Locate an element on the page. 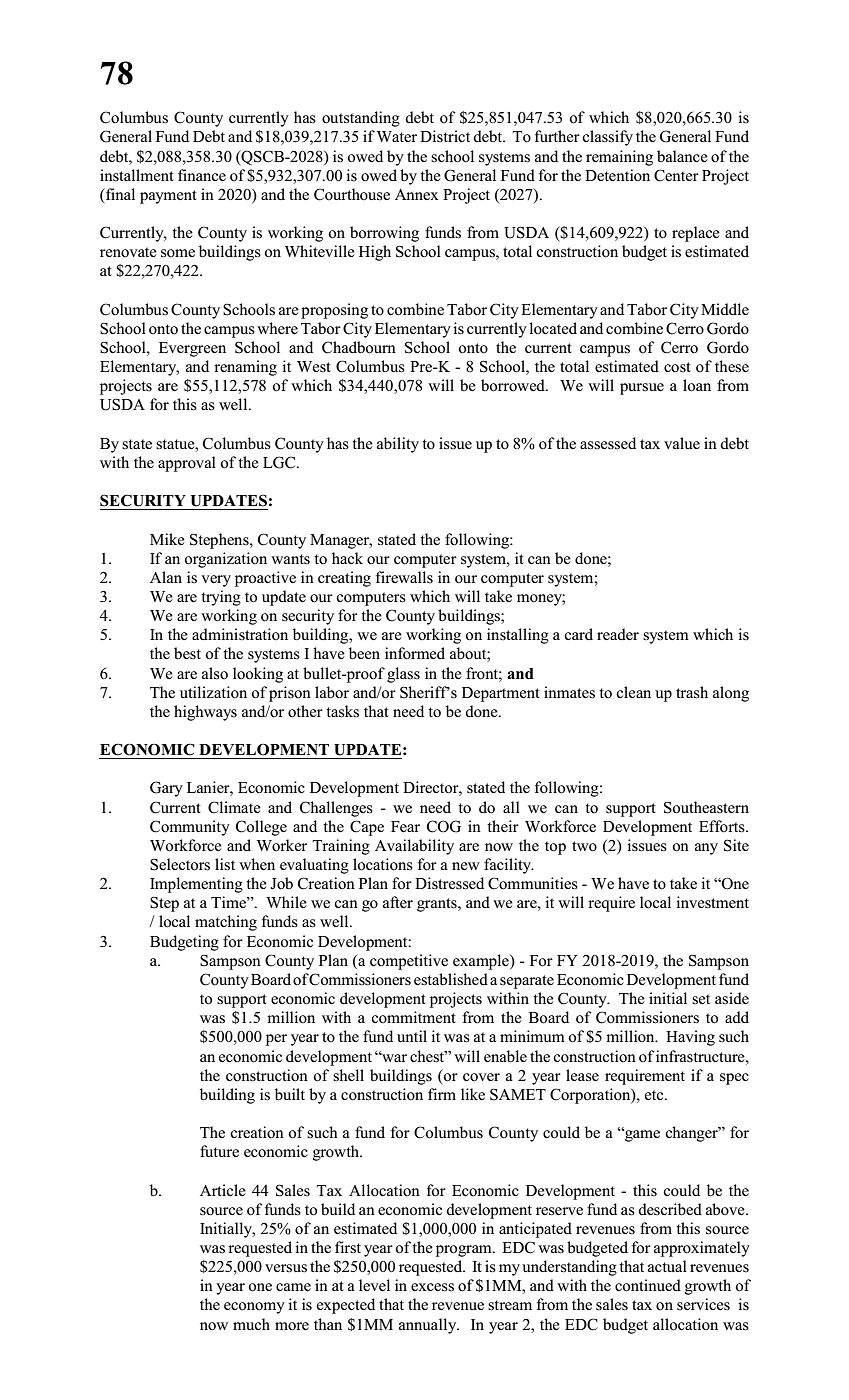 The image size is (849, 1400). finance is located at coordinates (202, 175).
